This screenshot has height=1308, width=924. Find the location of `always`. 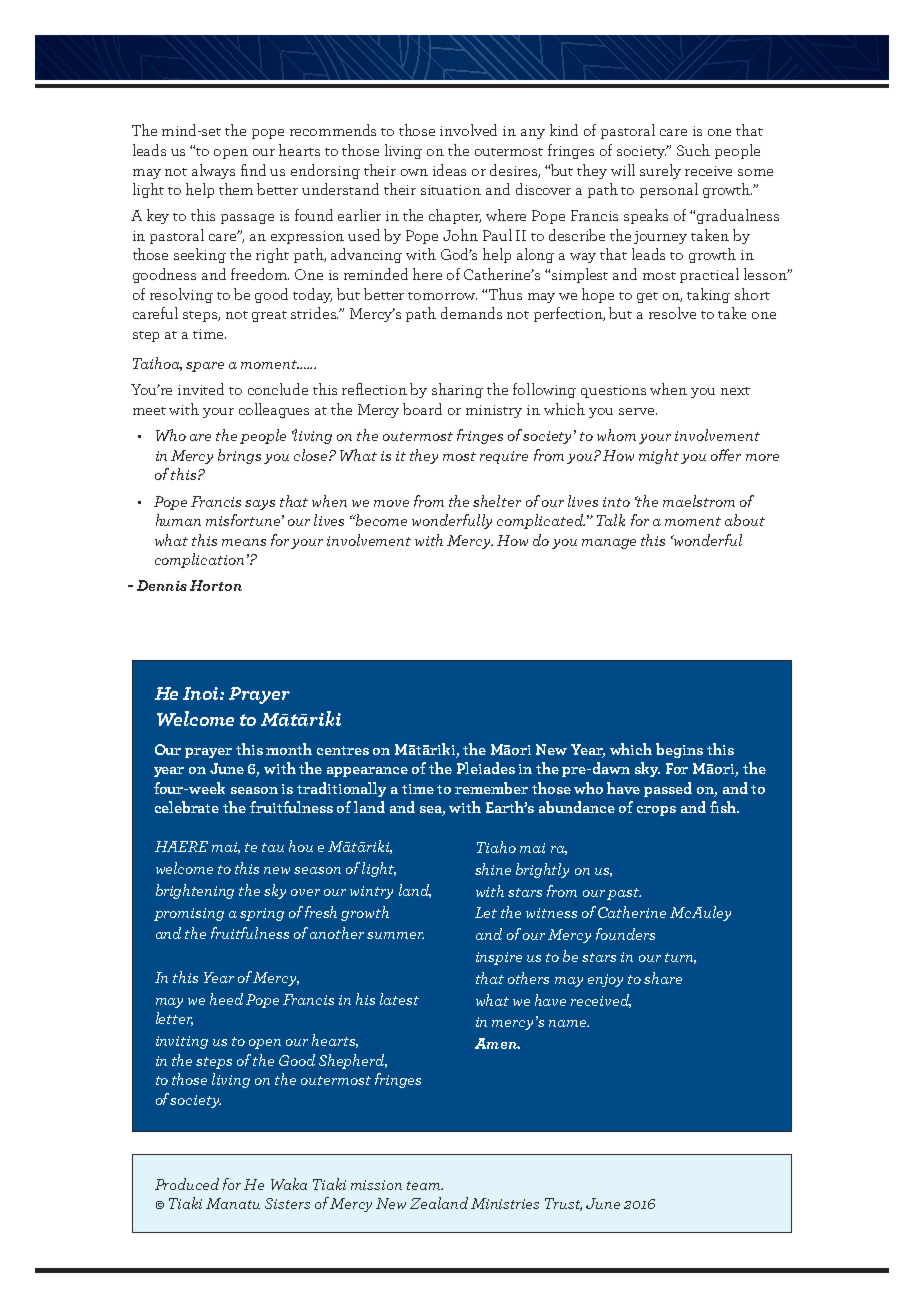

always is located at coordinates (213, 171).
